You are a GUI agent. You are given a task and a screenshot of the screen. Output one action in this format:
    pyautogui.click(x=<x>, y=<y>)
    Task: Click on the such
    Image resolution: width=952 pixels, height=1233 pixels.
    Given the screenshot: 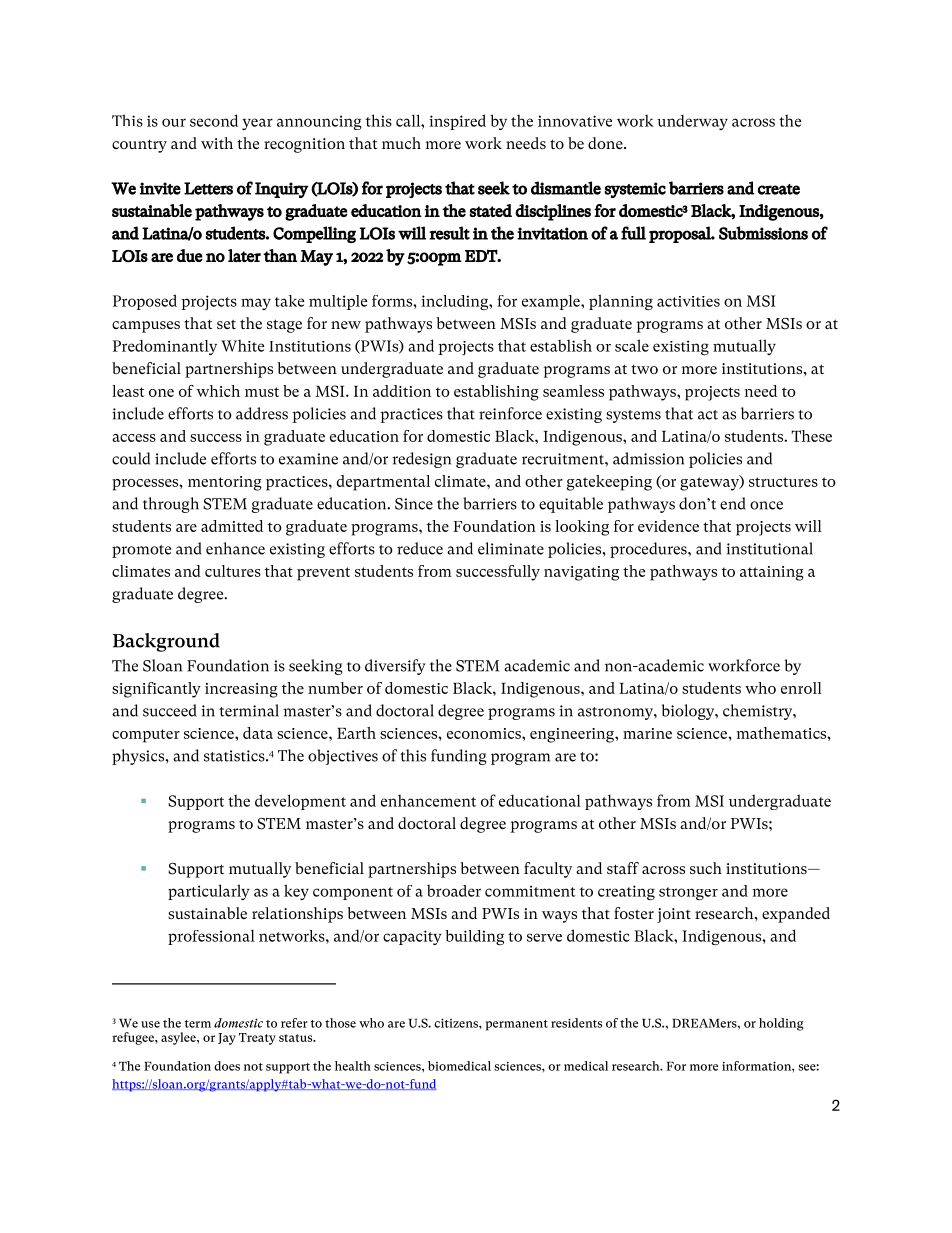 What is the action you would take?
    pyautogui.click(x=706, y=868)
